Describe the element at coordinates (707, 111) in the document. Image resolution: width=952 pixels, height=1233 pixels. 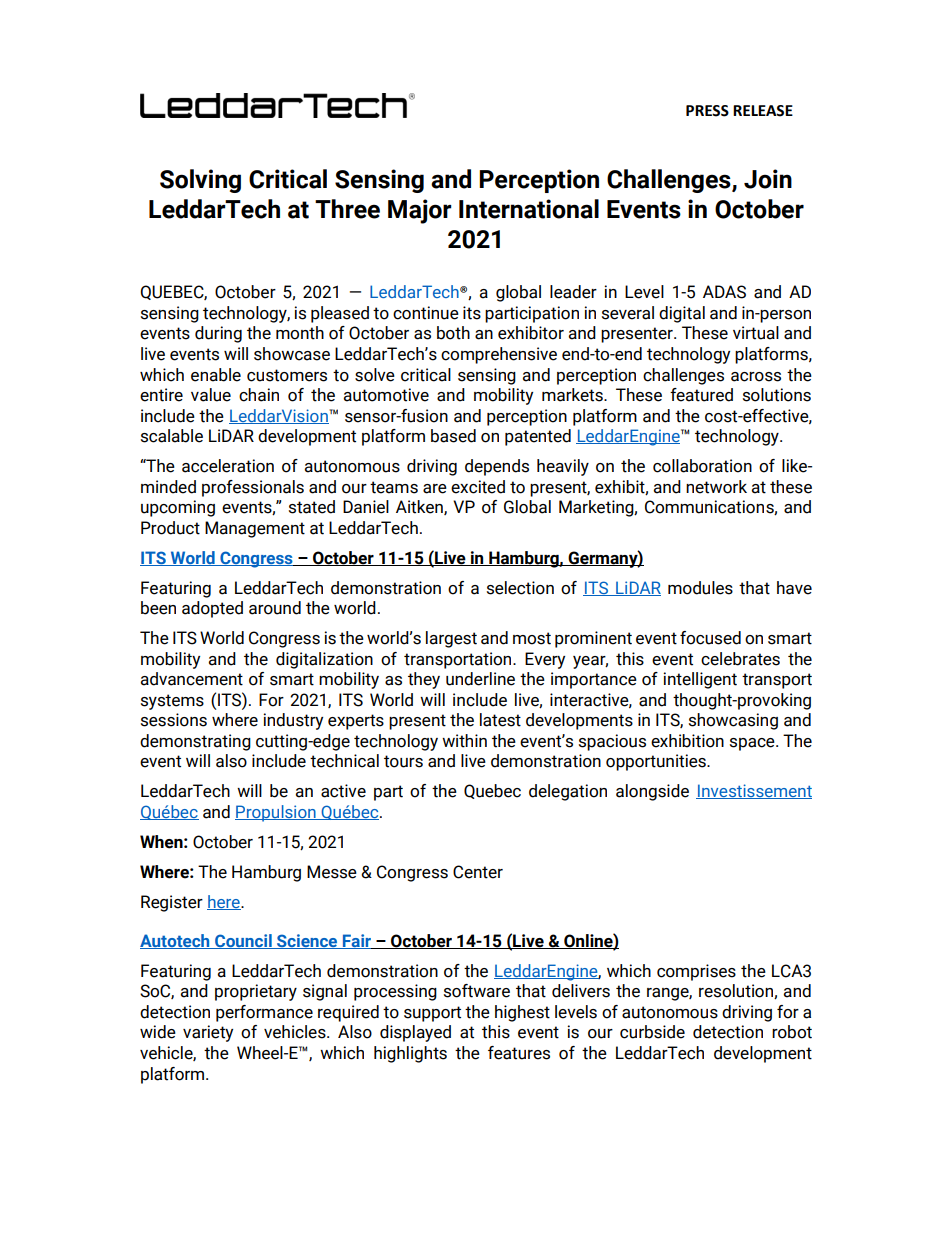
I see `PRESS` at that location.
